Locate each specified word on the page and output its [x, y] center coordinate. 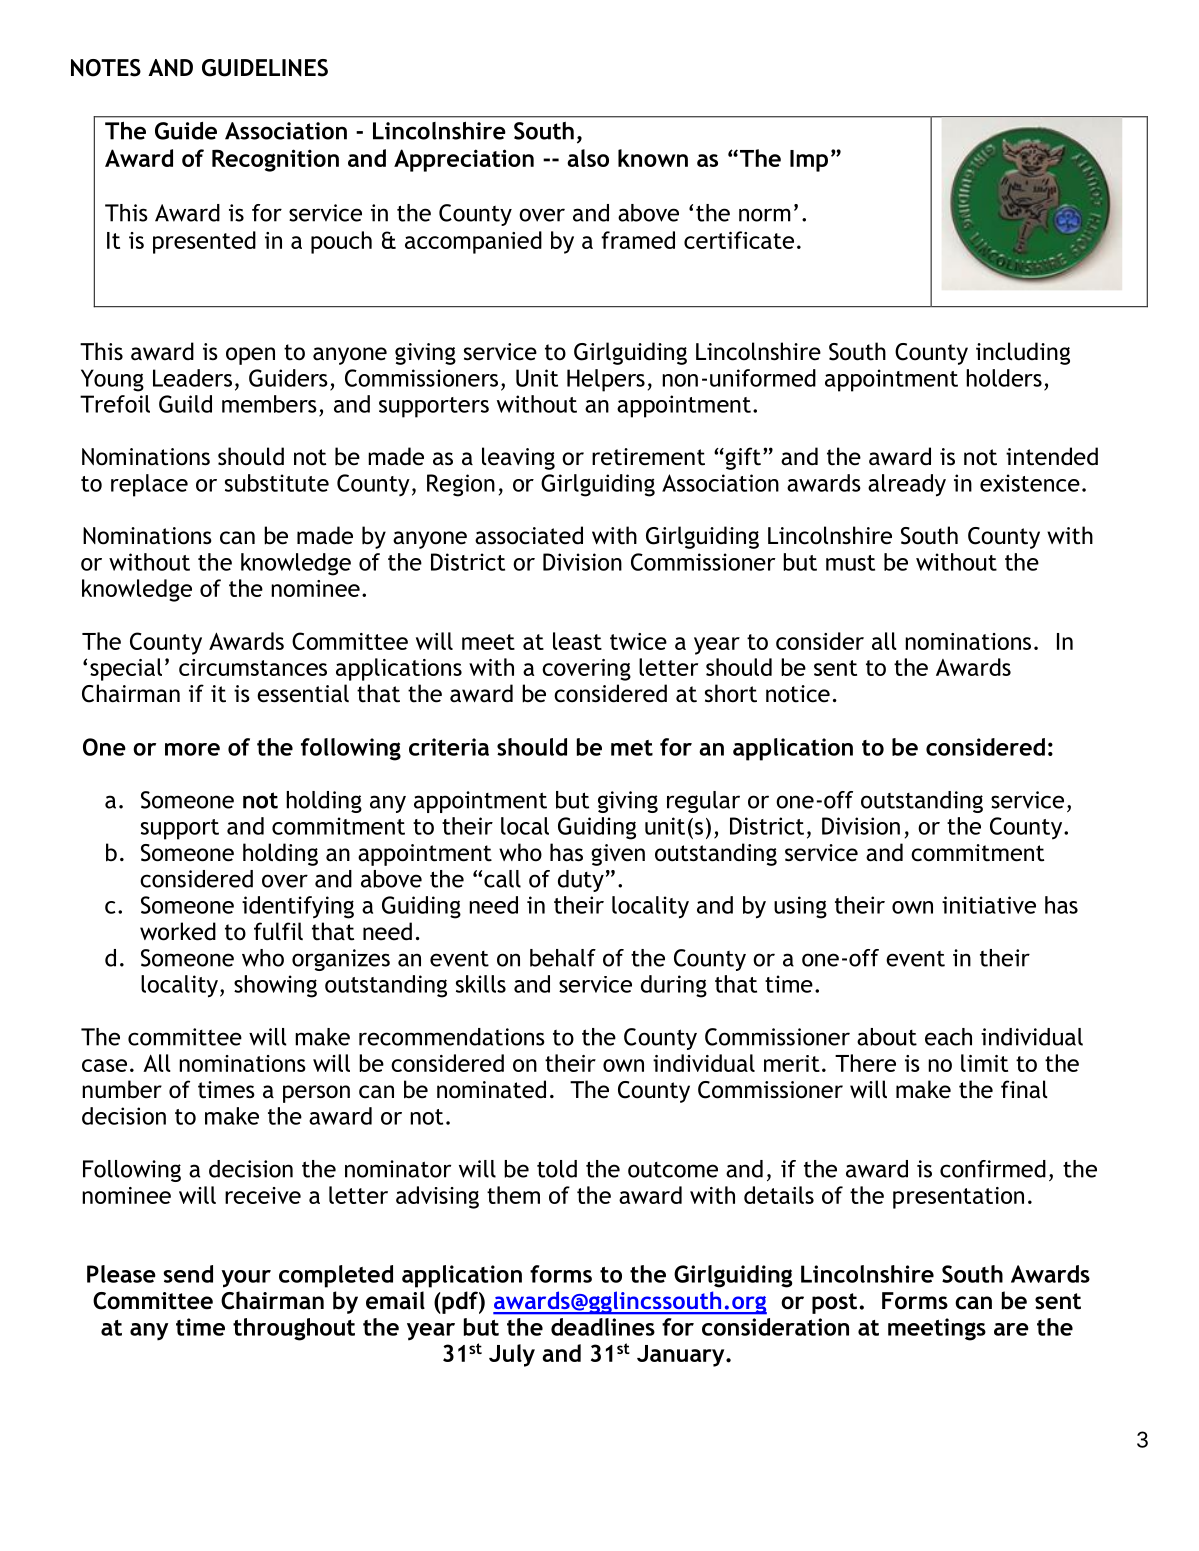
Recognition [275, 160]
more [192, 749]
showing [275, 986]
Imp [809, 161]
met [632, 748]
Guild [185, 404]
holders [1004, 378]
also [588, 158]
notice [798, 694]
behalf [563, 958]
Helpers [606, 380]
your [246, 1279]
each [948, 1037]
